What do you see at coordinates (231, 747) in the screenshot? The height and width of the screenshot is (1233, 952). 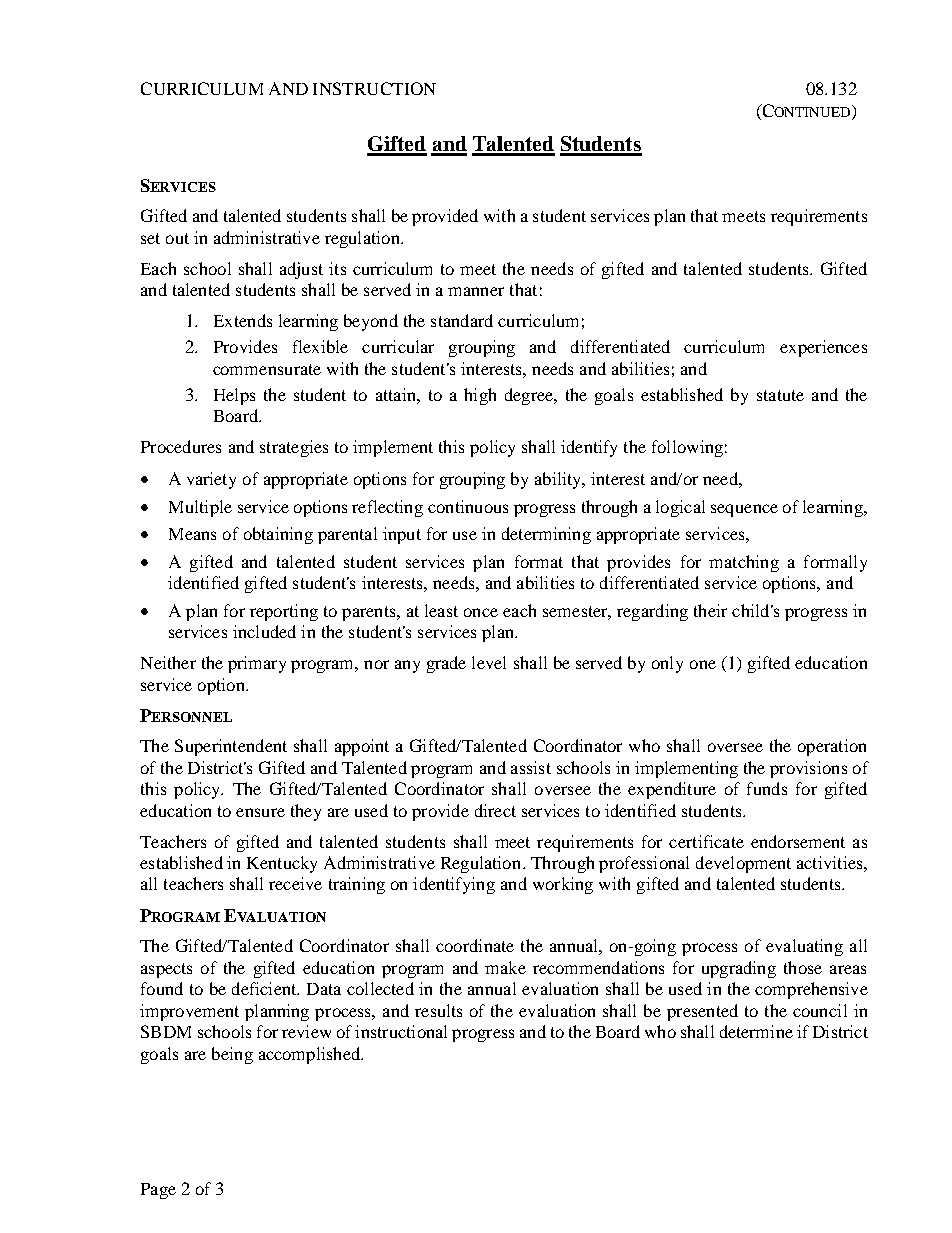 I see `Superintendent` at bounding box center [231, 747].
